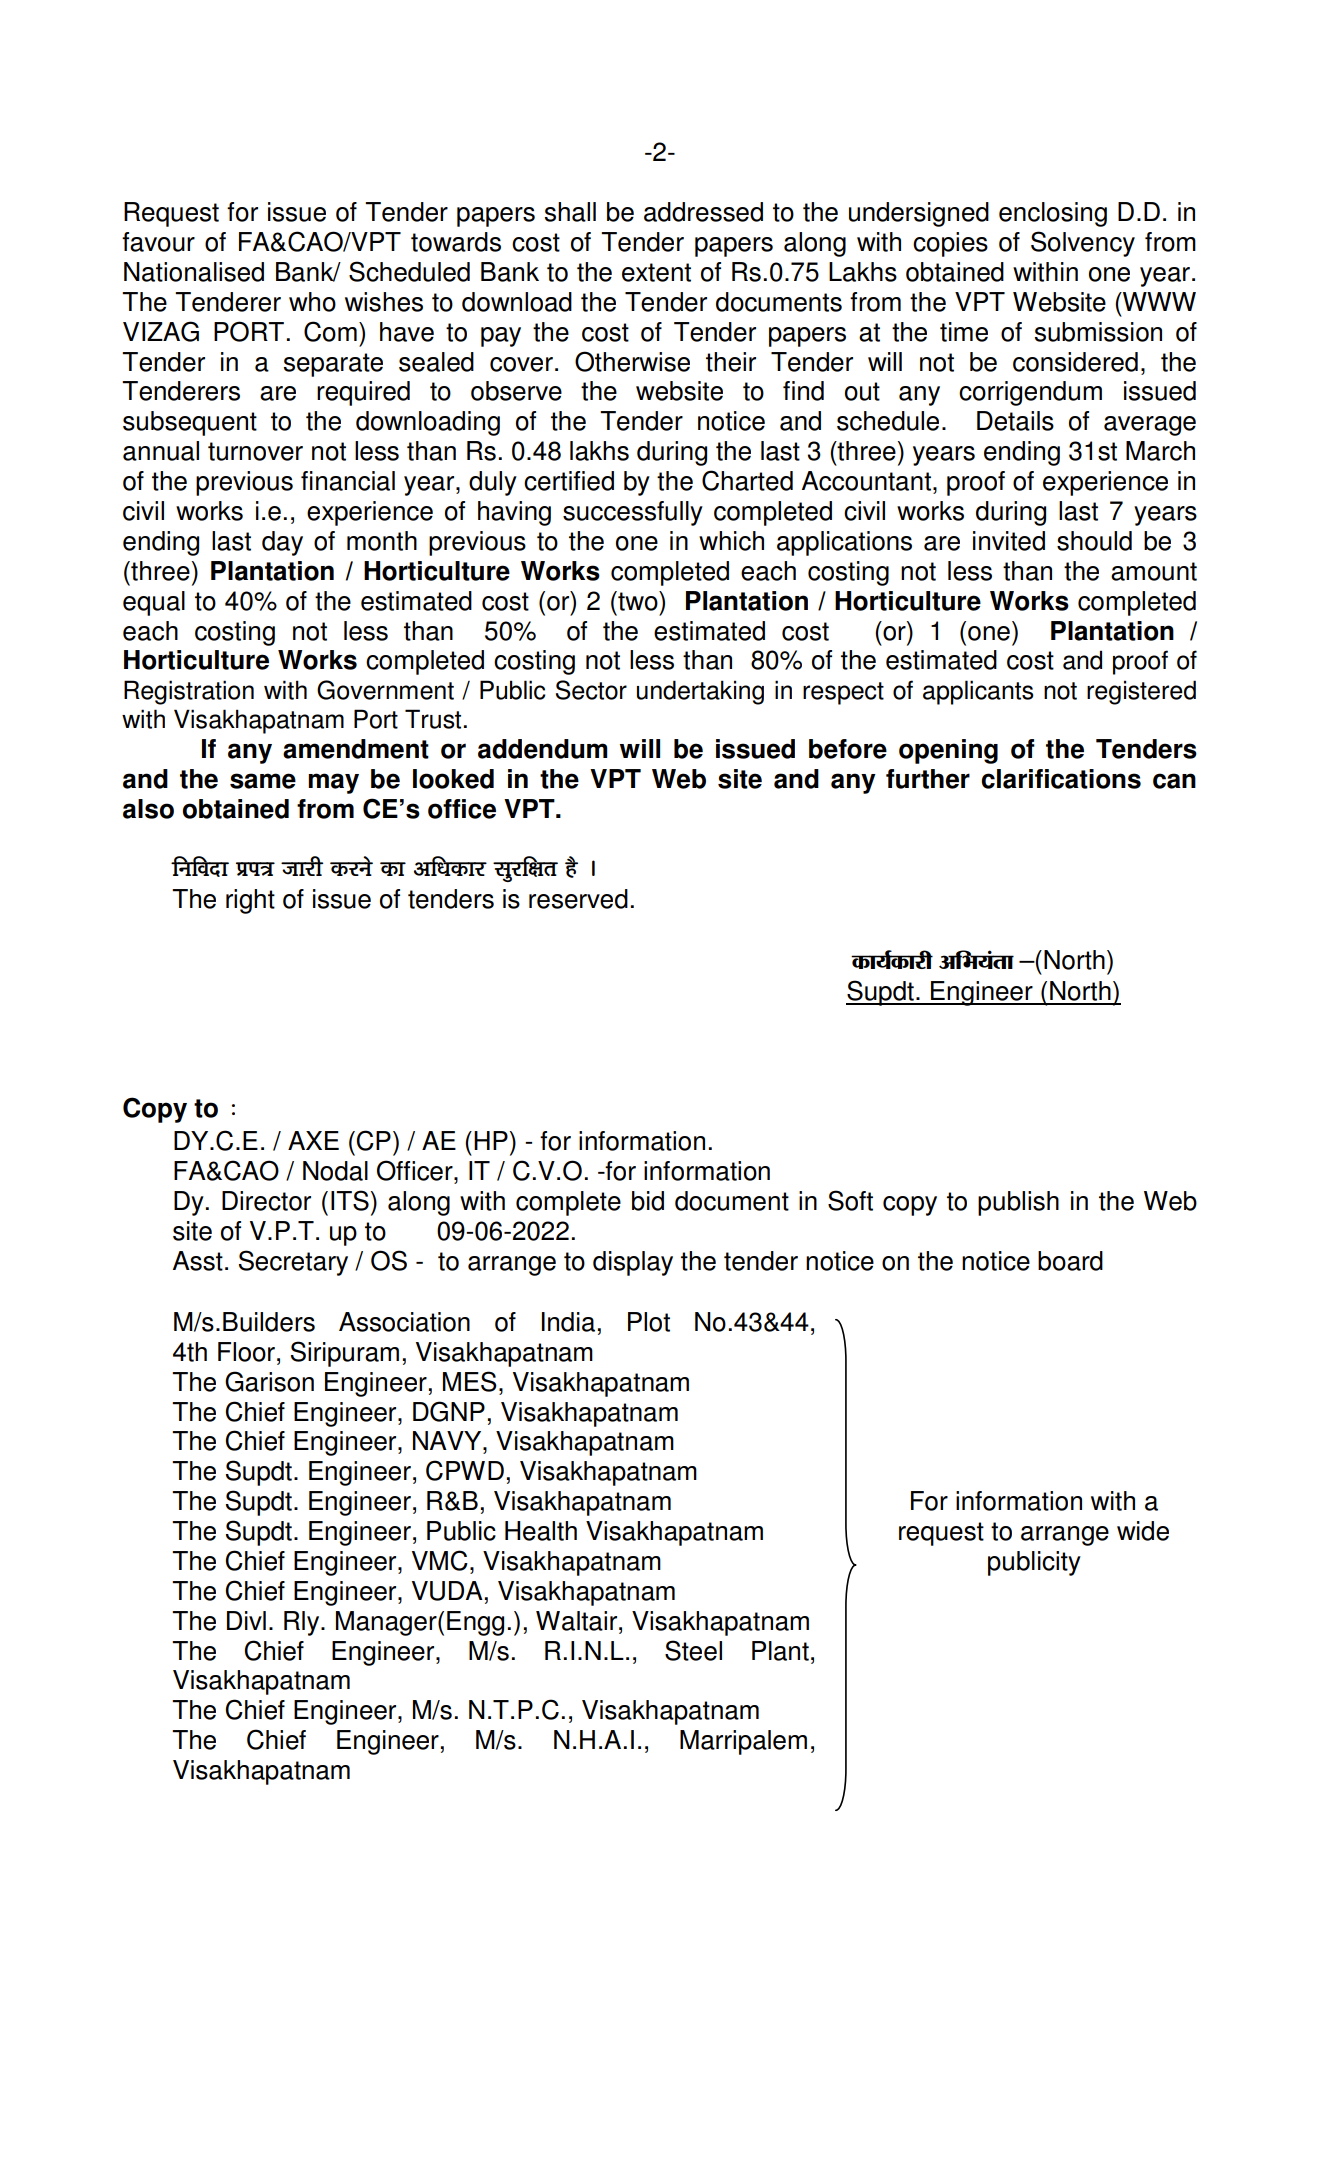  Describe the element at coordinates (1143, 1531) in the screenshot. I see `wide` at that location.
